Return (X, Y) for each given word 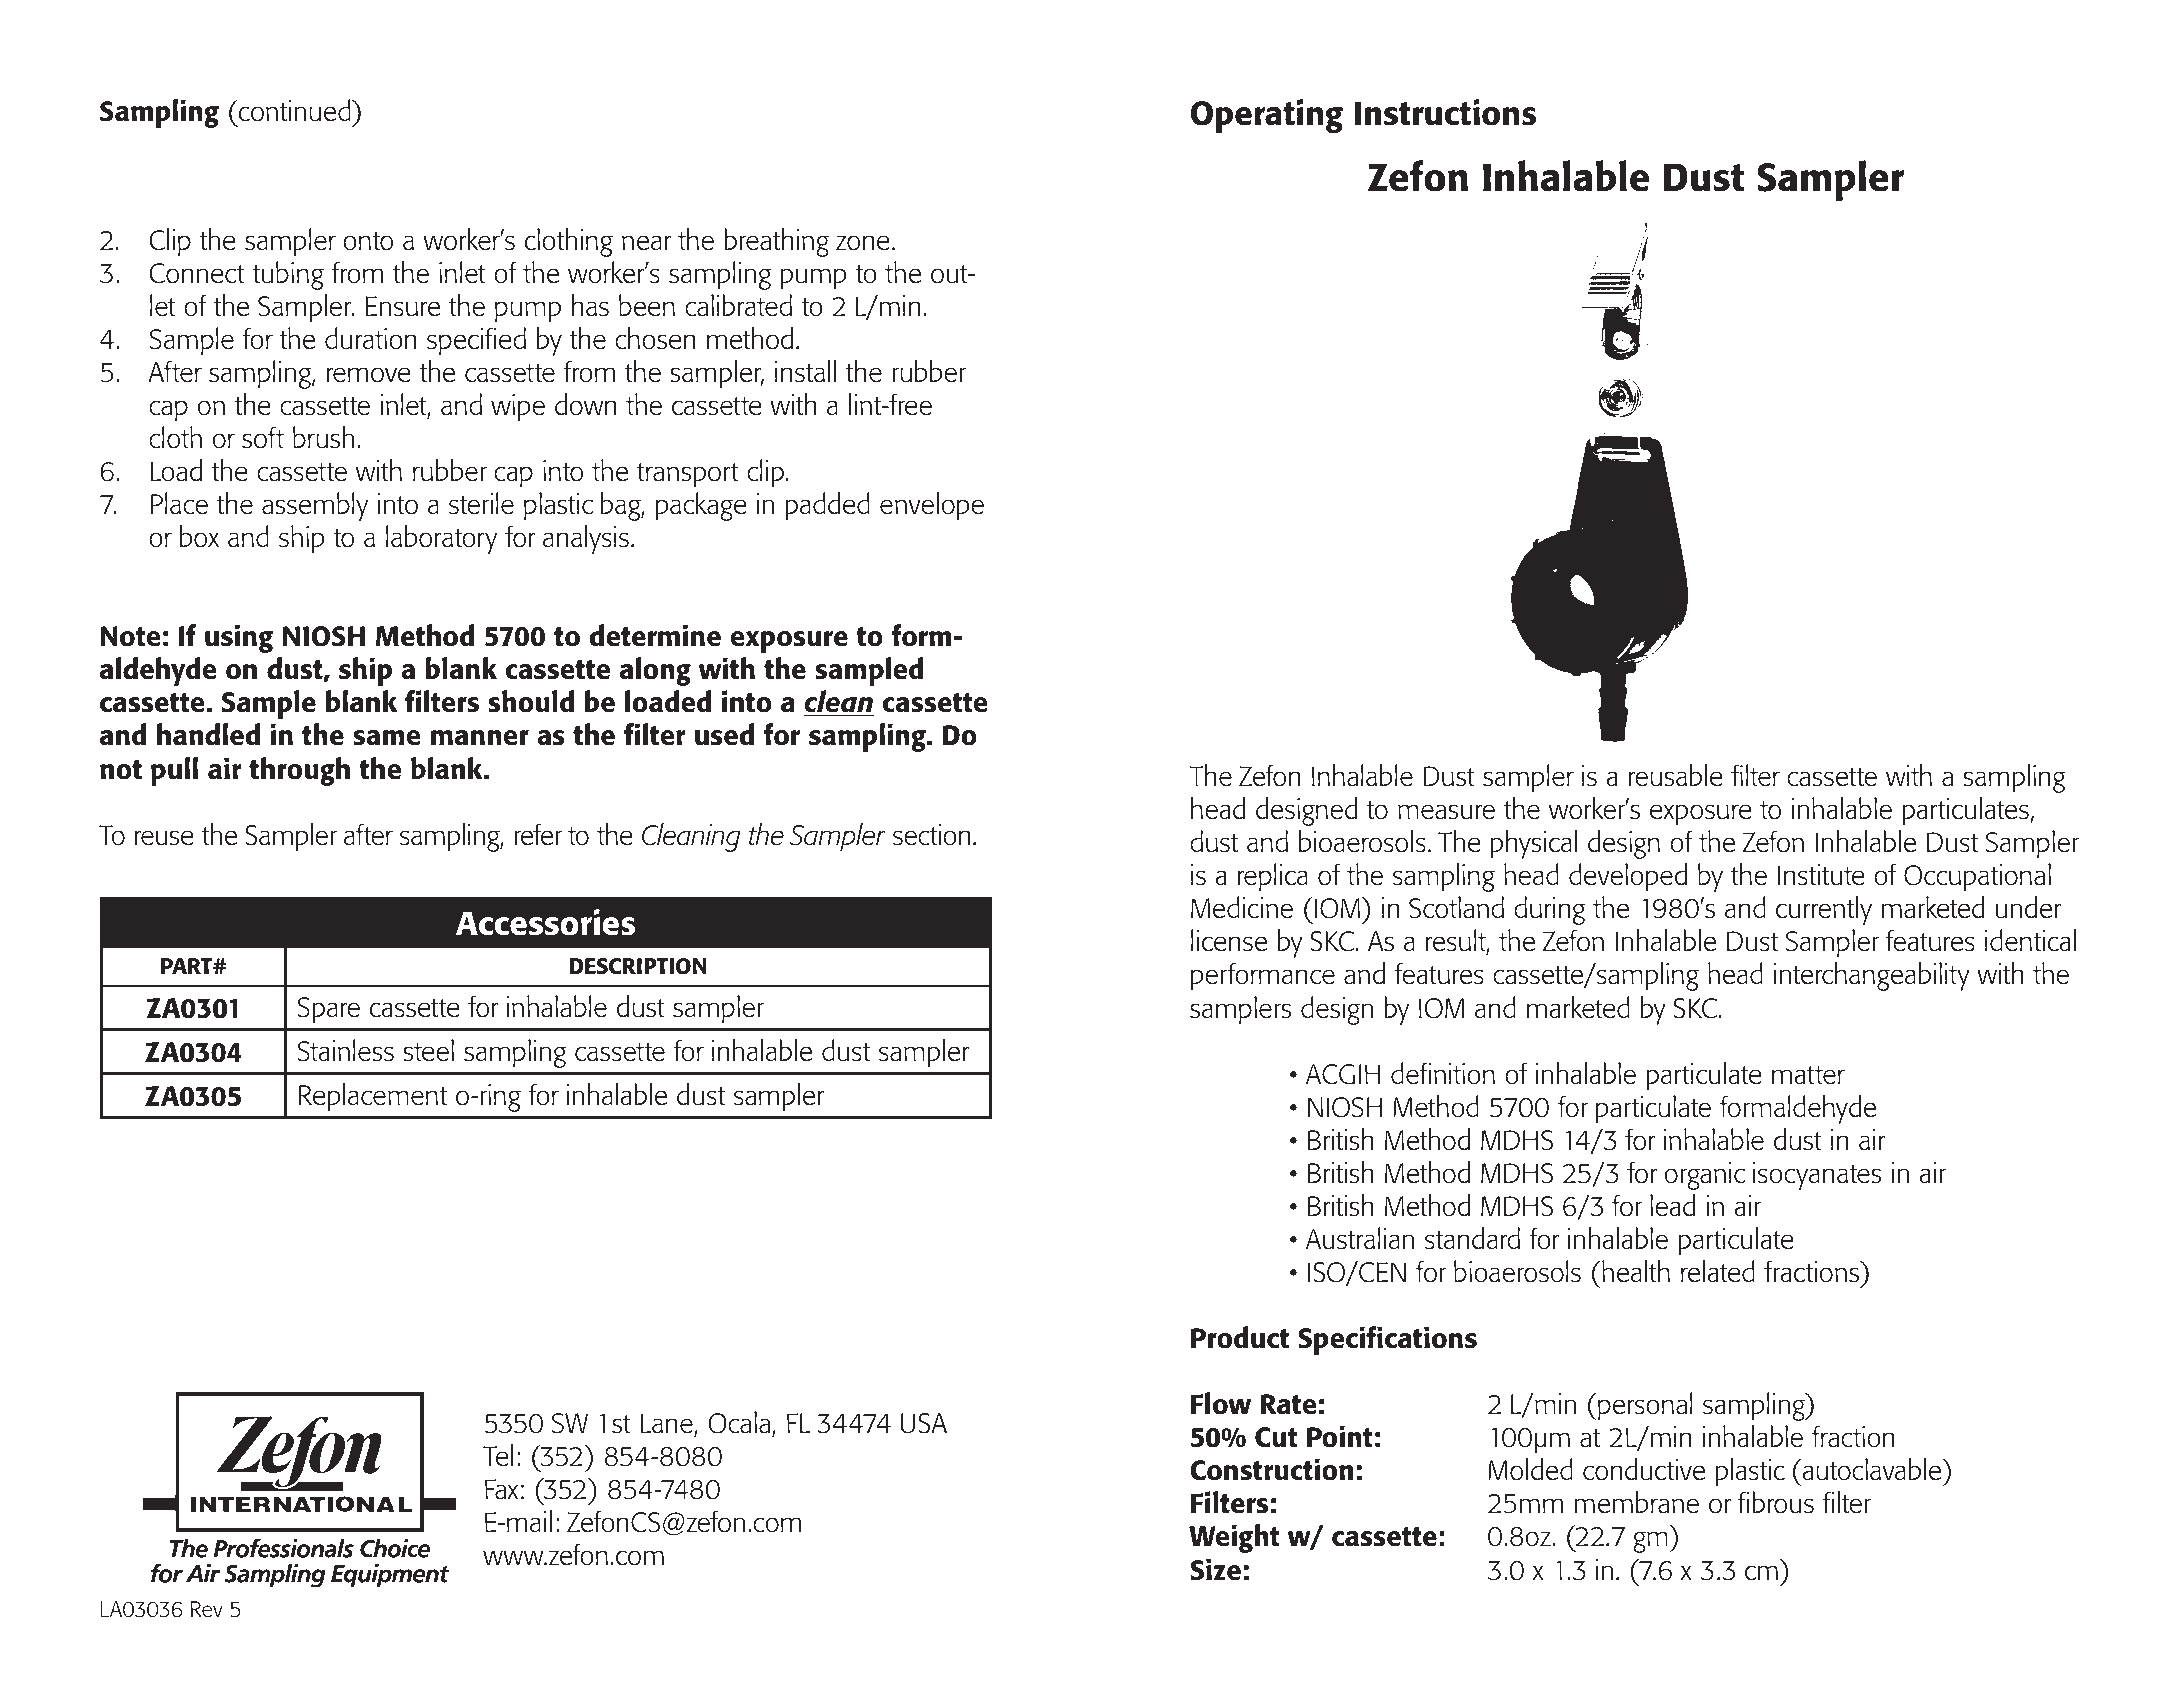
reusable (1676, 775)
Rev (207, 1609)
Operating (1267, 116)
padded (827, 506)
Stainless (346, 1050)
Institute (1821, 875)
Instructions (1445, 112)
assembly (315, 506)
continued (295, 110)
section (932, 835)
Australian (1360, 1238)
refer (538, 834)
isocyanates (1817, 1176)
